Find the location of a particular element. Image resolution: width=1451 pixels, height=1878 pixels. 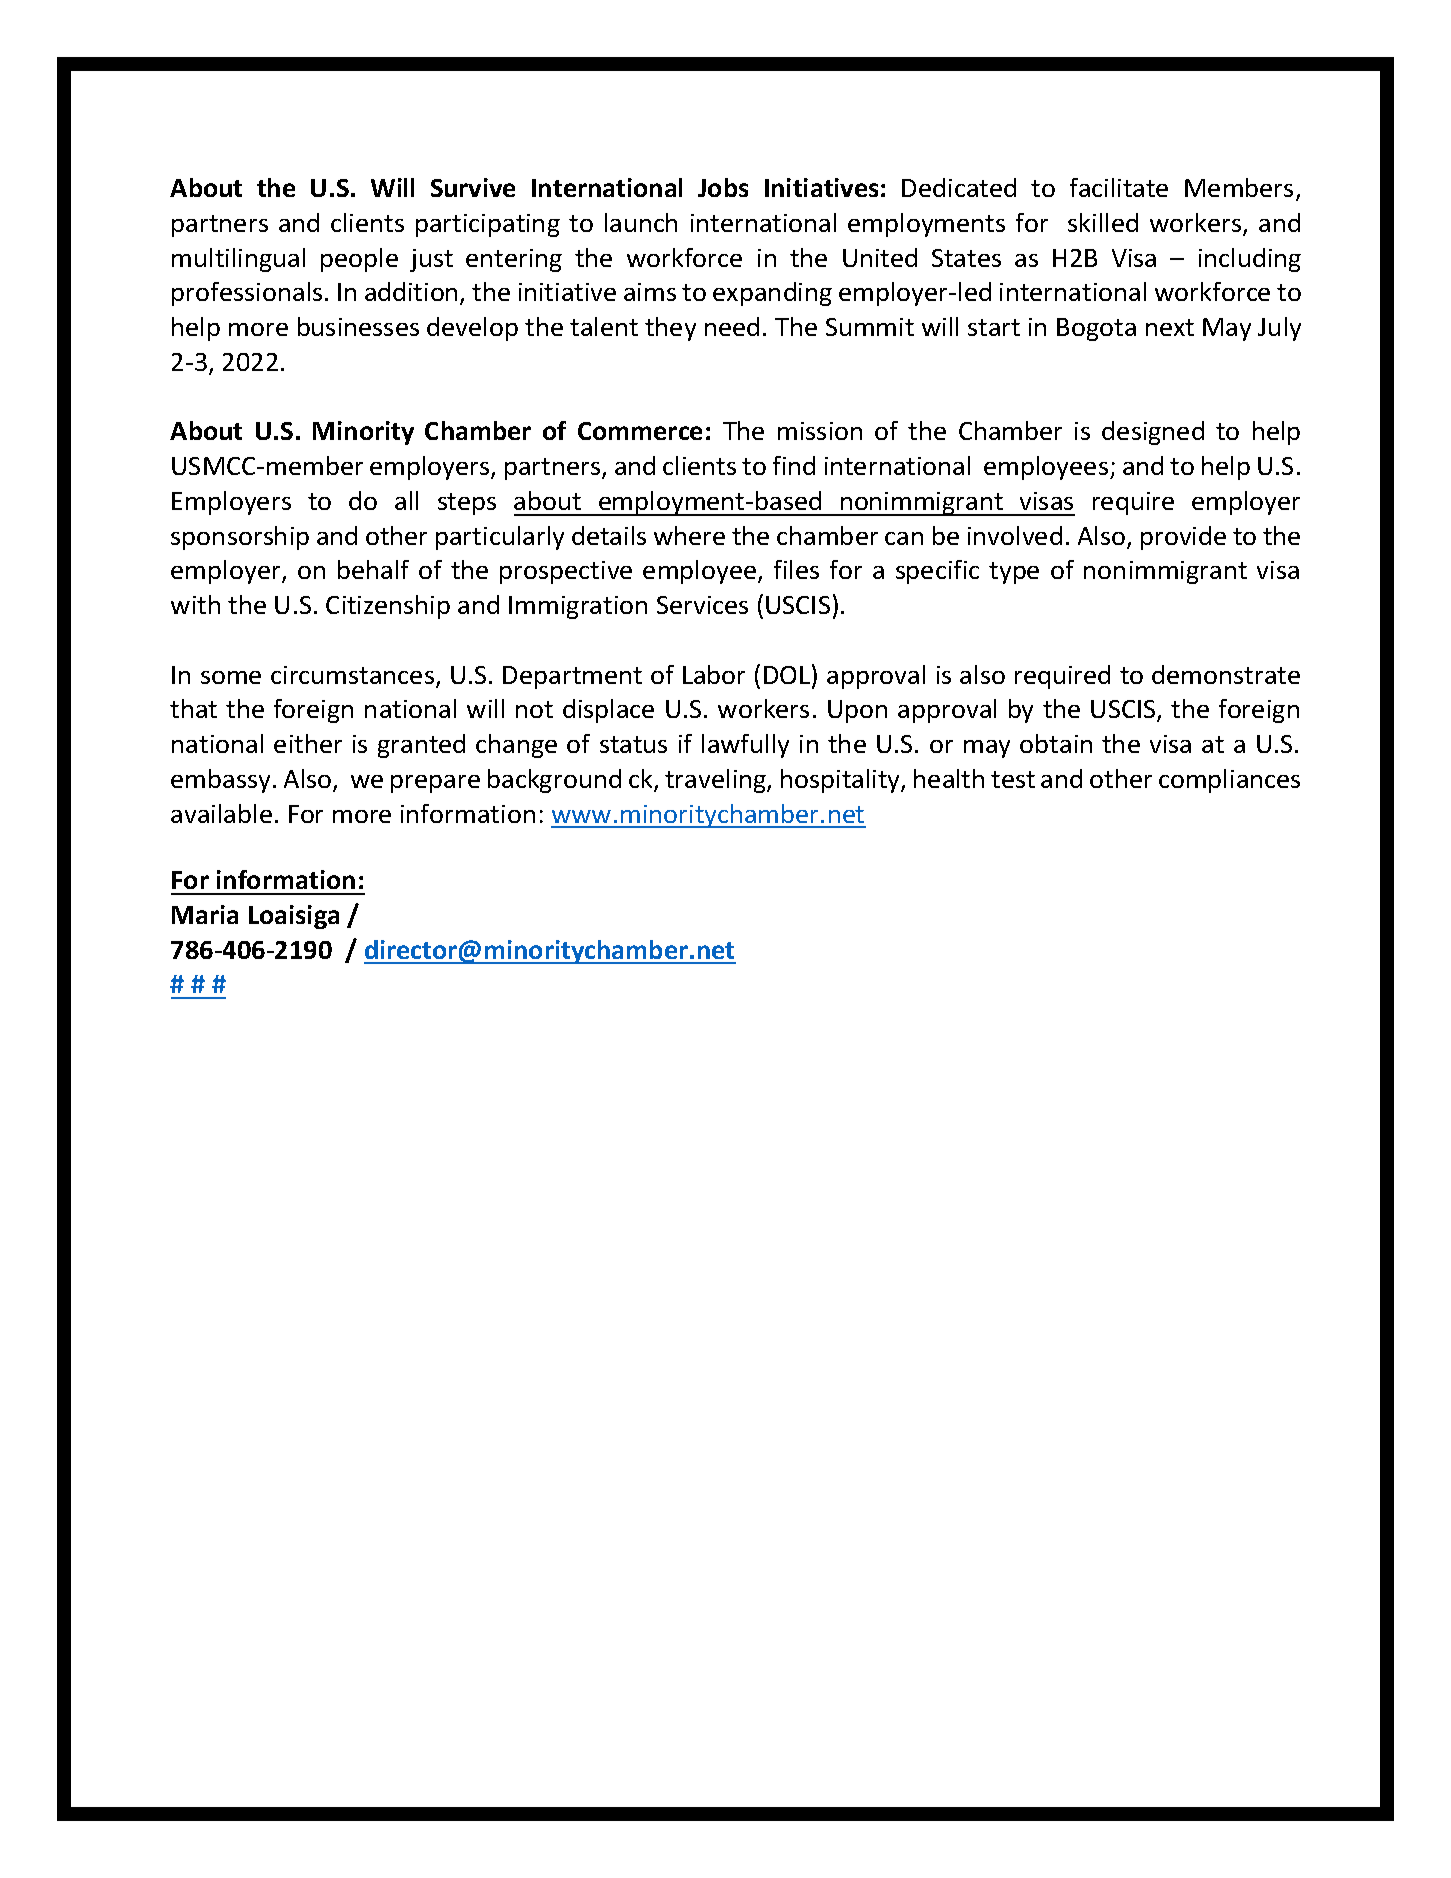

need is located at coordinates (732, 326).
